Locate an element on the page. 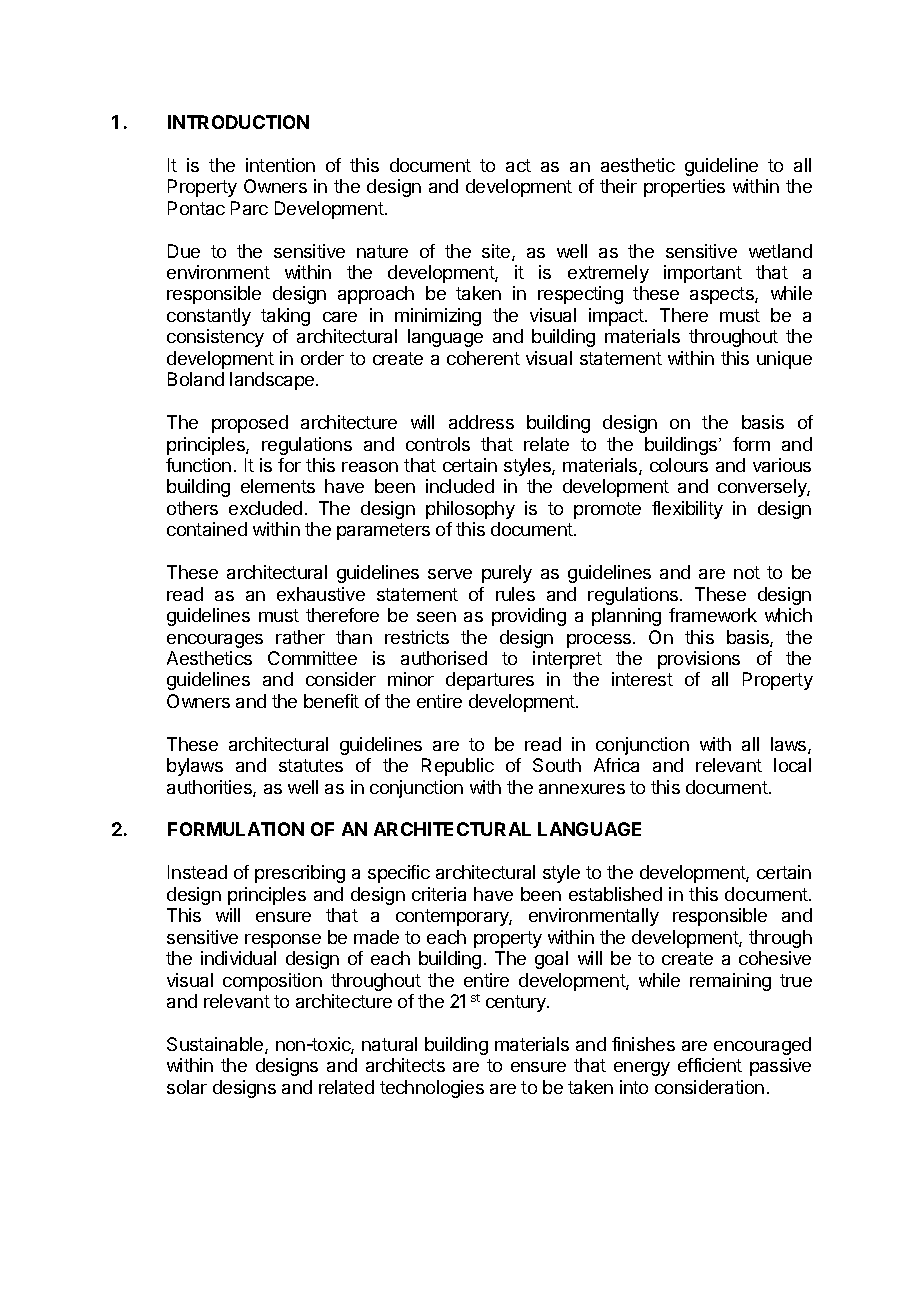 This page has width=924, height=1308. statutes is located at coordinates (311, 765).
